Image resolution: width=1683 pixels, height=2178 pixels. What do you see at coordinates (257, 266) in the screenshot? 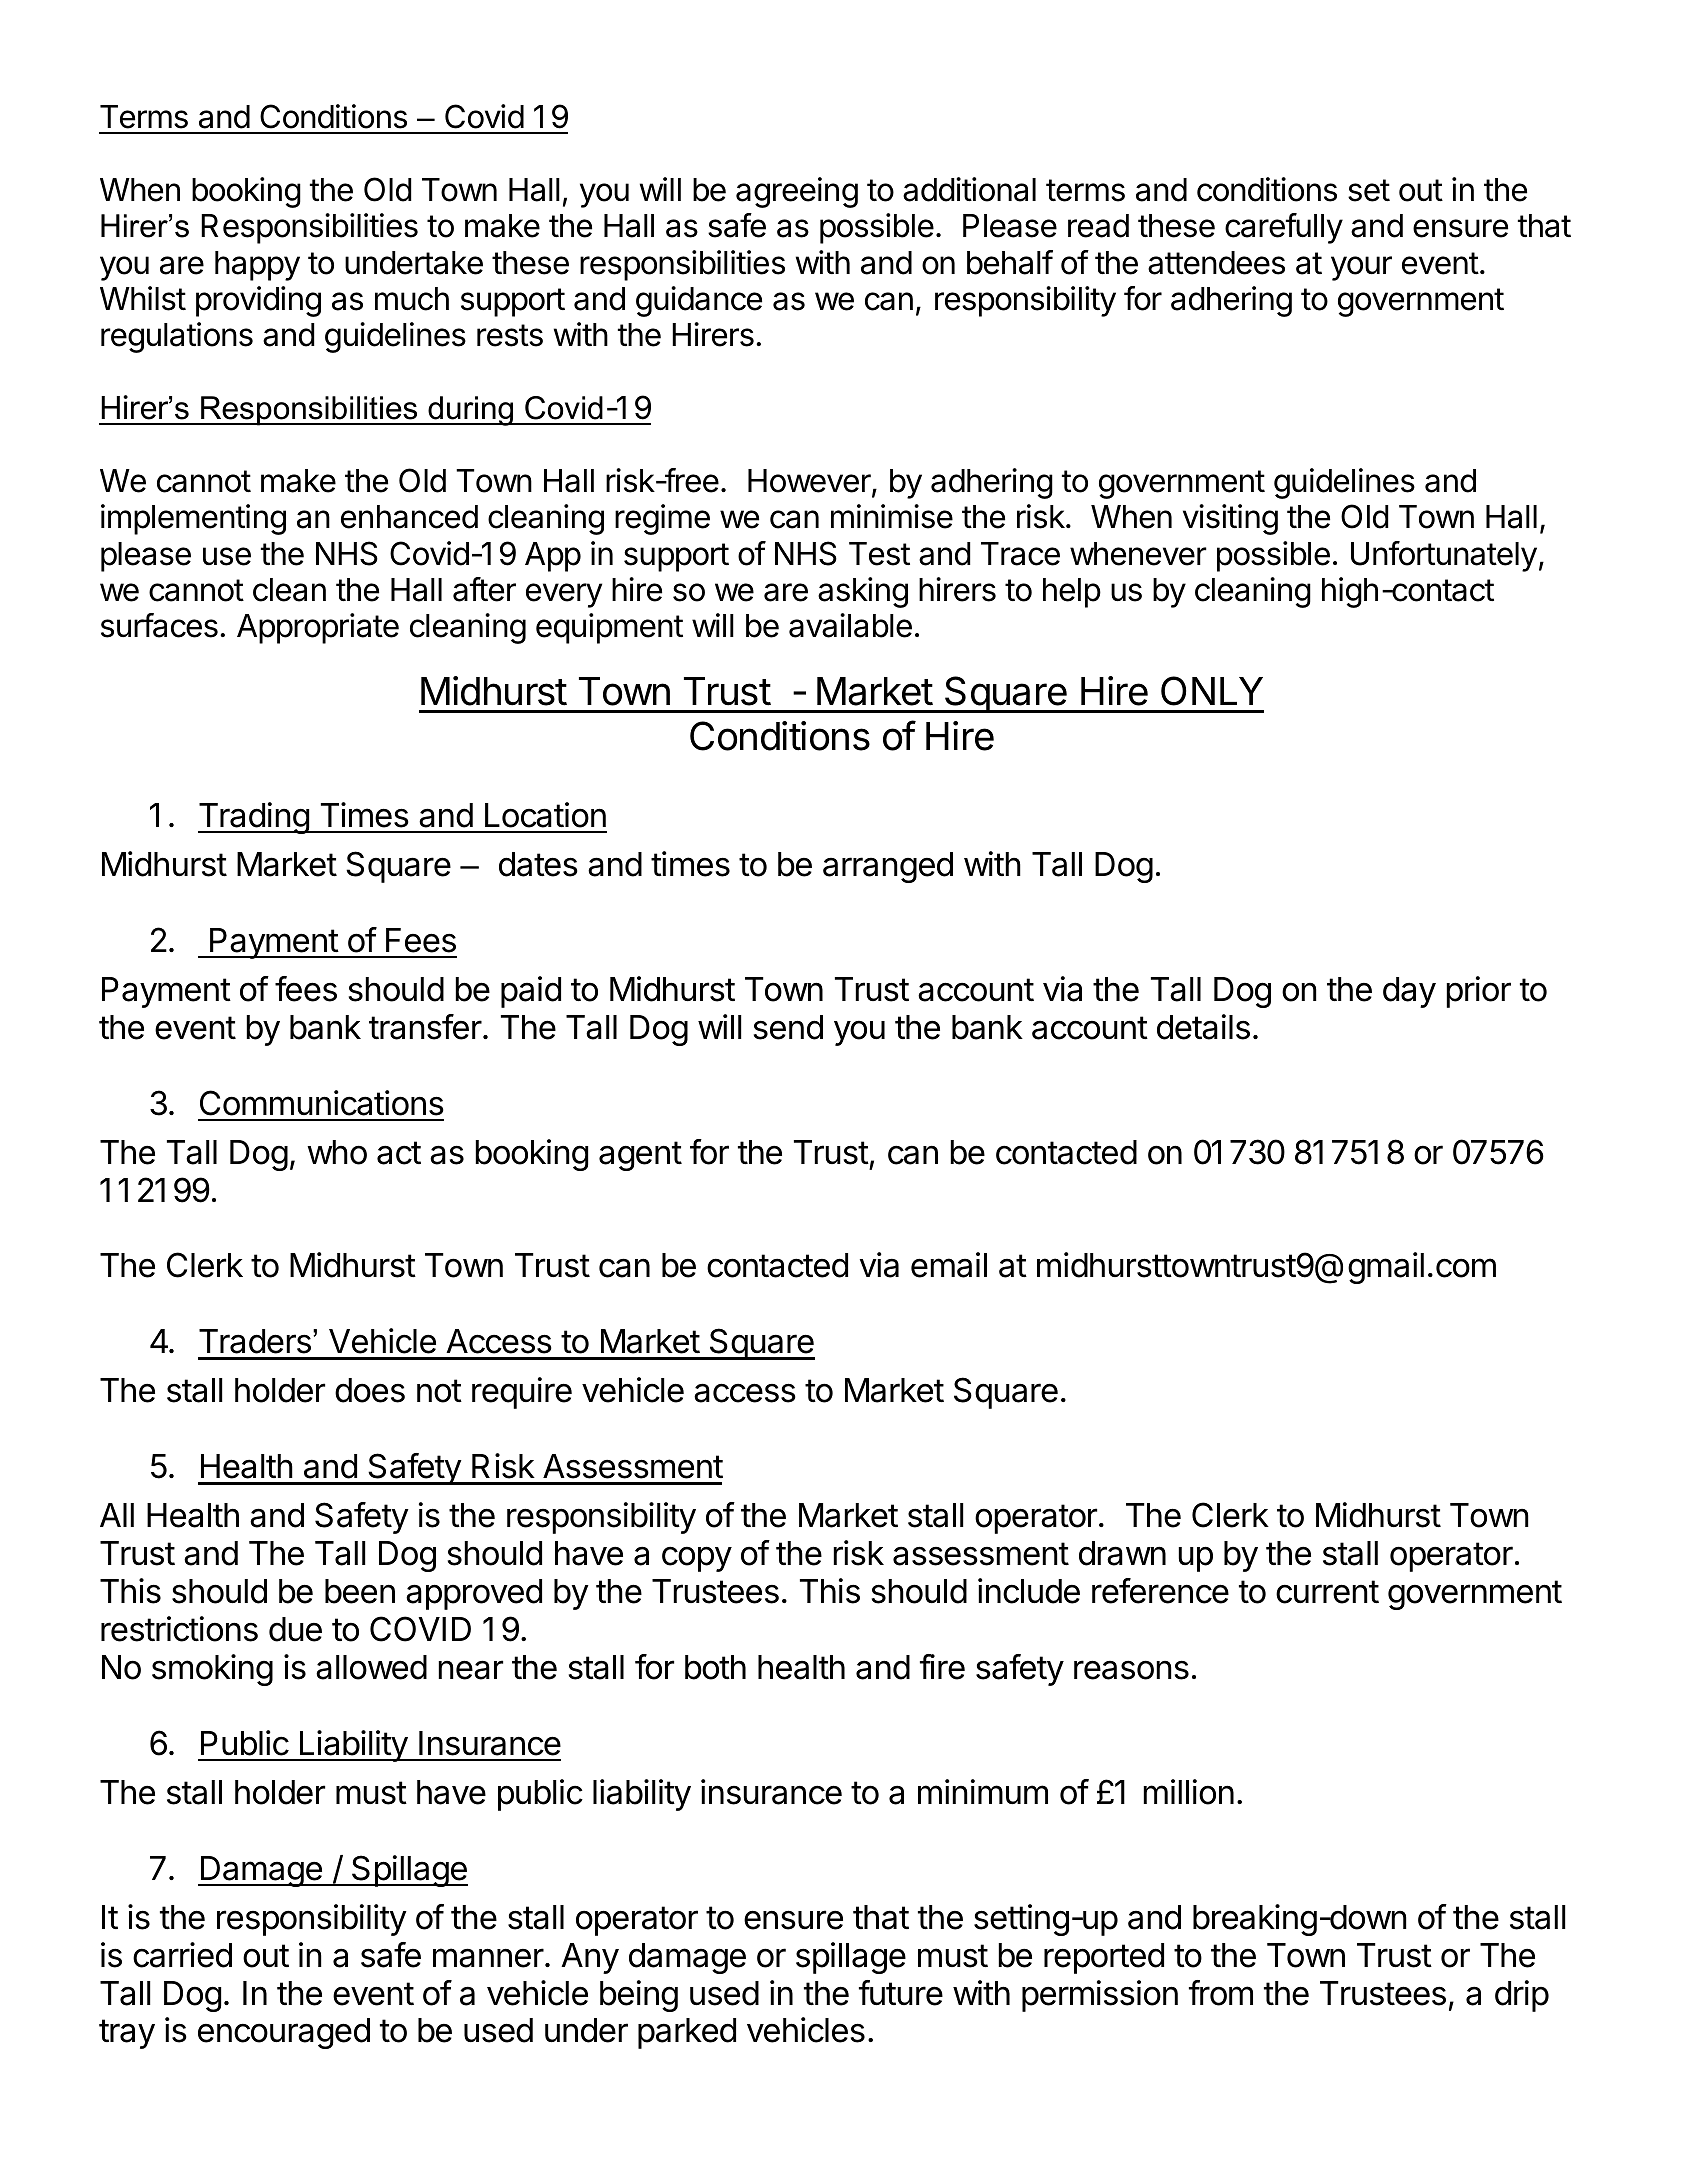
I see `happy` at bounding box center [257, 266].
